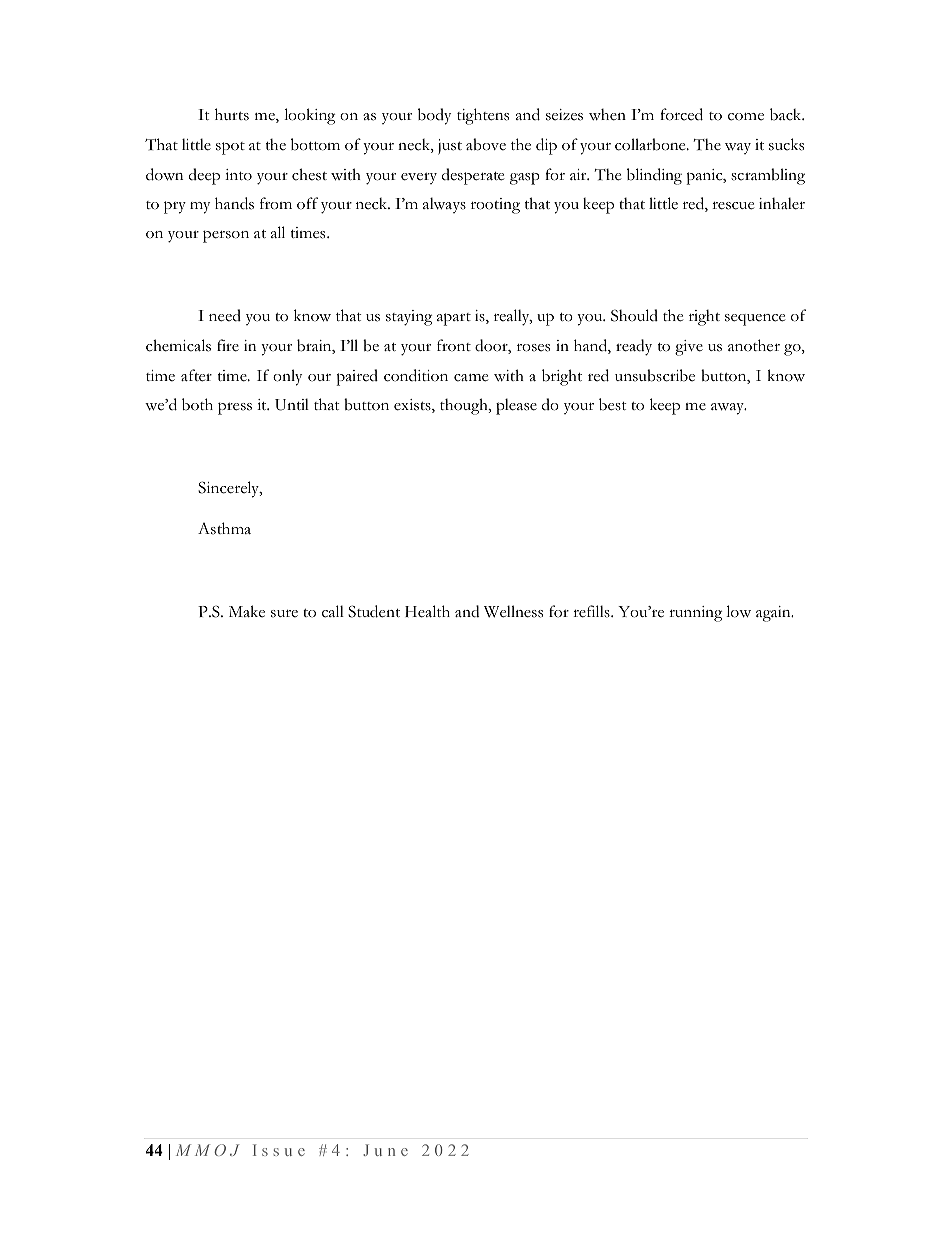 Image resolution: width=952 pixels, height=1233 pixels. I want to click on Make, so click(247, 611).
